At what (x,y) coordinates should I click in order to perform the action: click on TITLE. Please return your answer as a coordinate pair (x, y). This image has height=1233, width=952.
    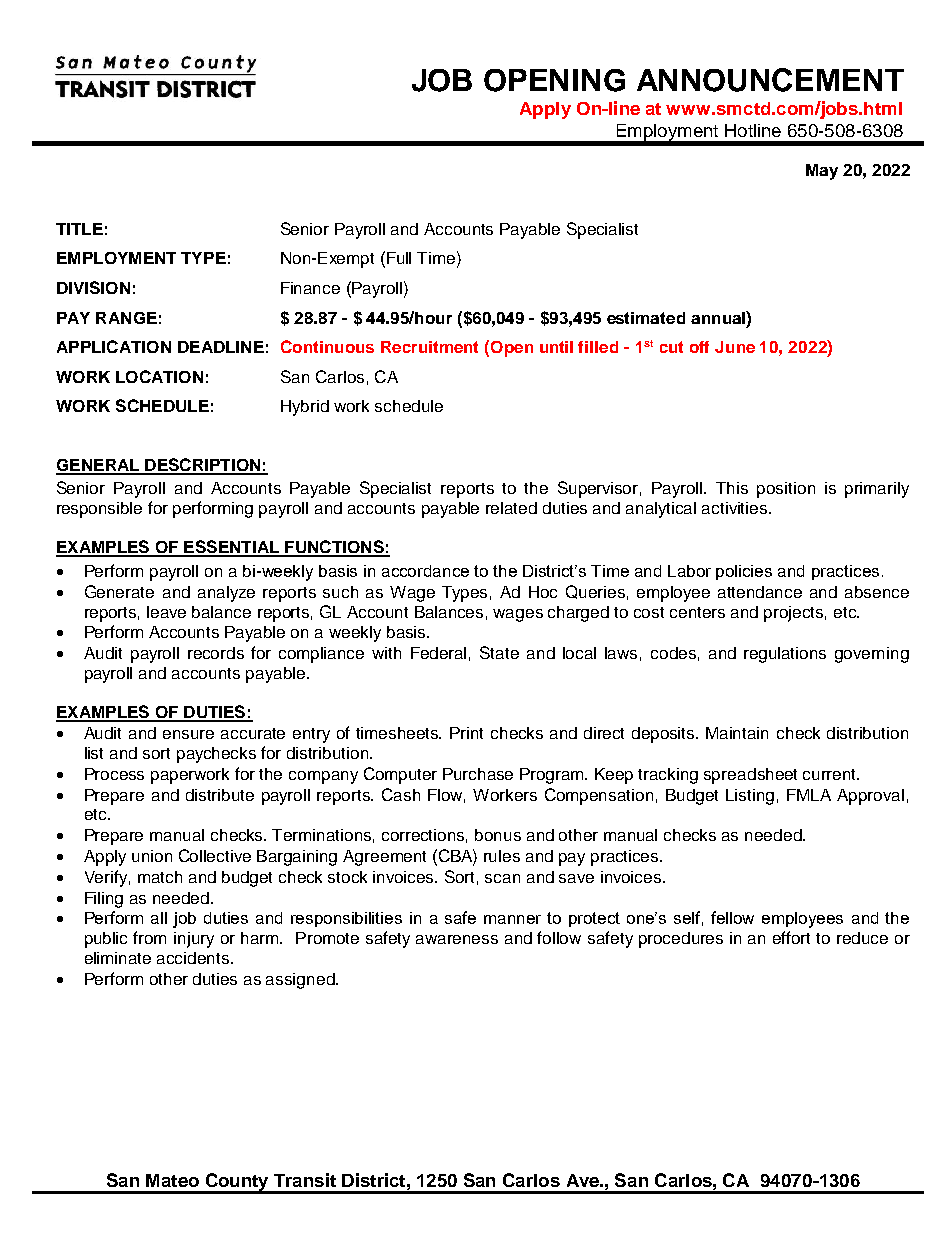
    Looking at the image, I should click on (79, 229).
